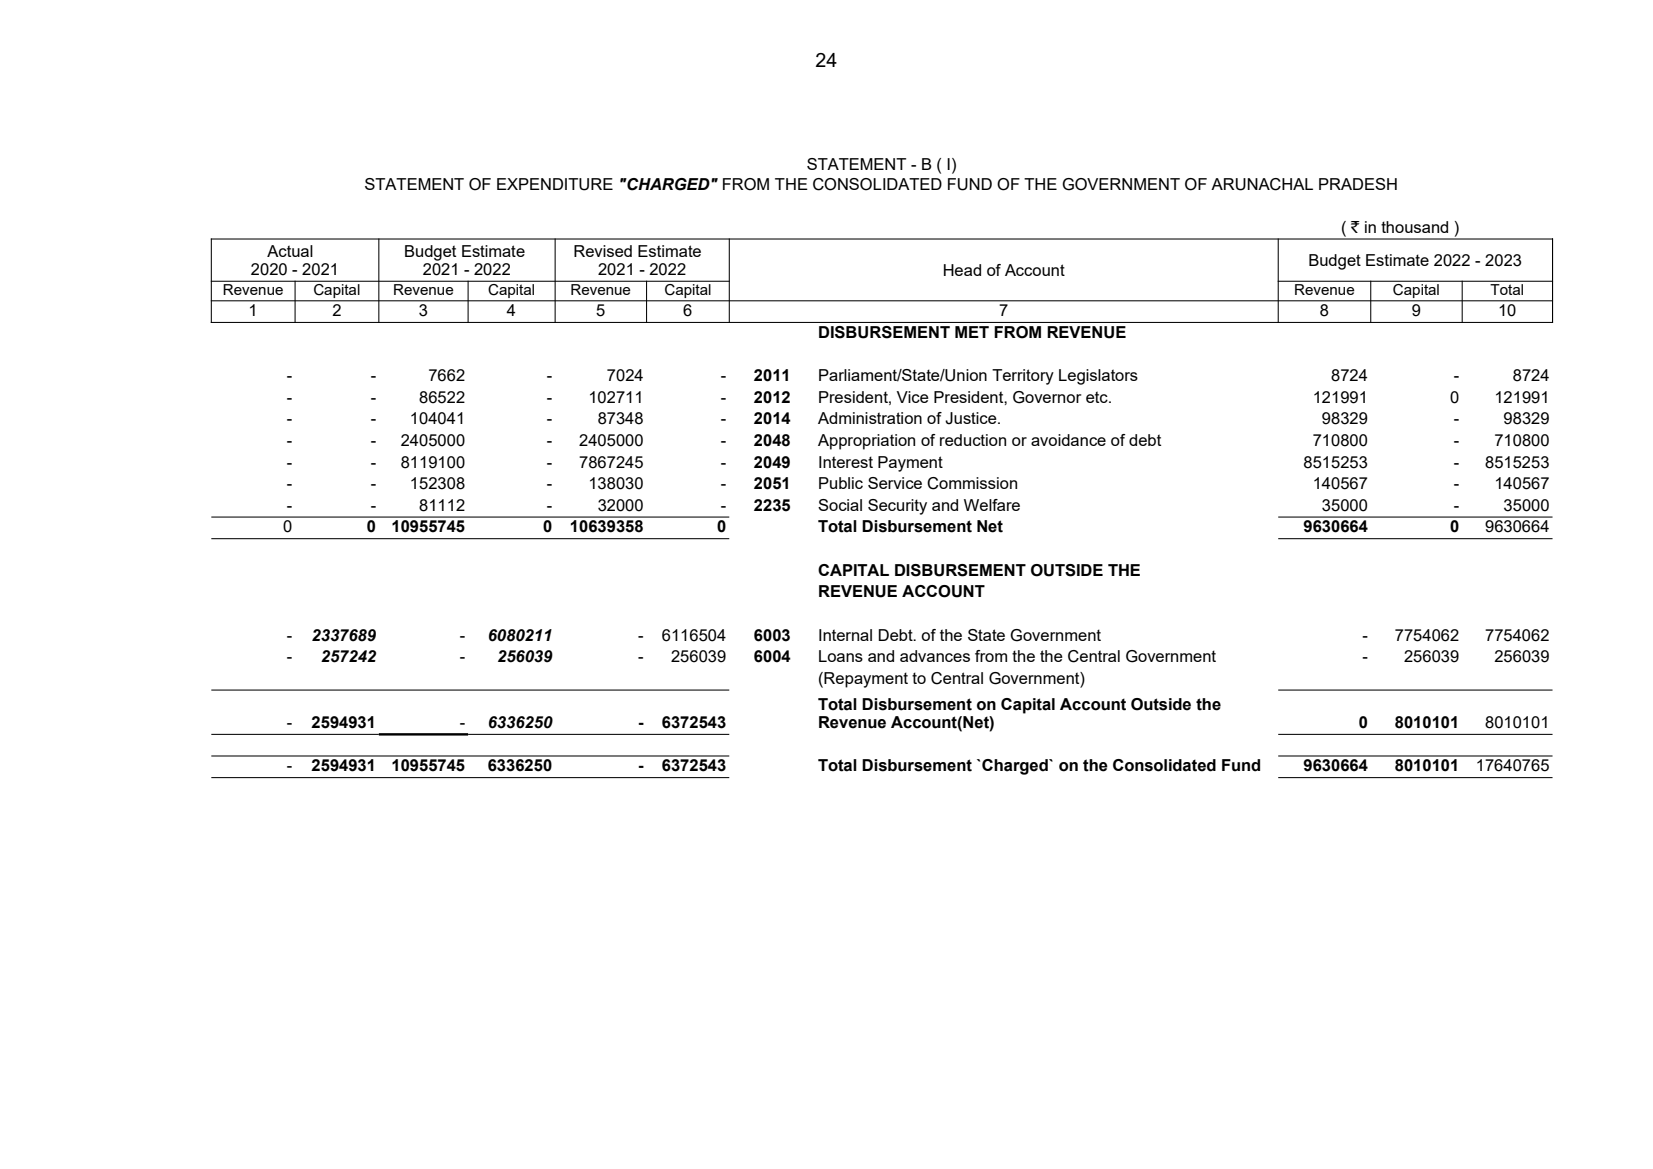  Describe the element at coordinates (290, 251) in the screenshot. I see `Actual` at that location.
